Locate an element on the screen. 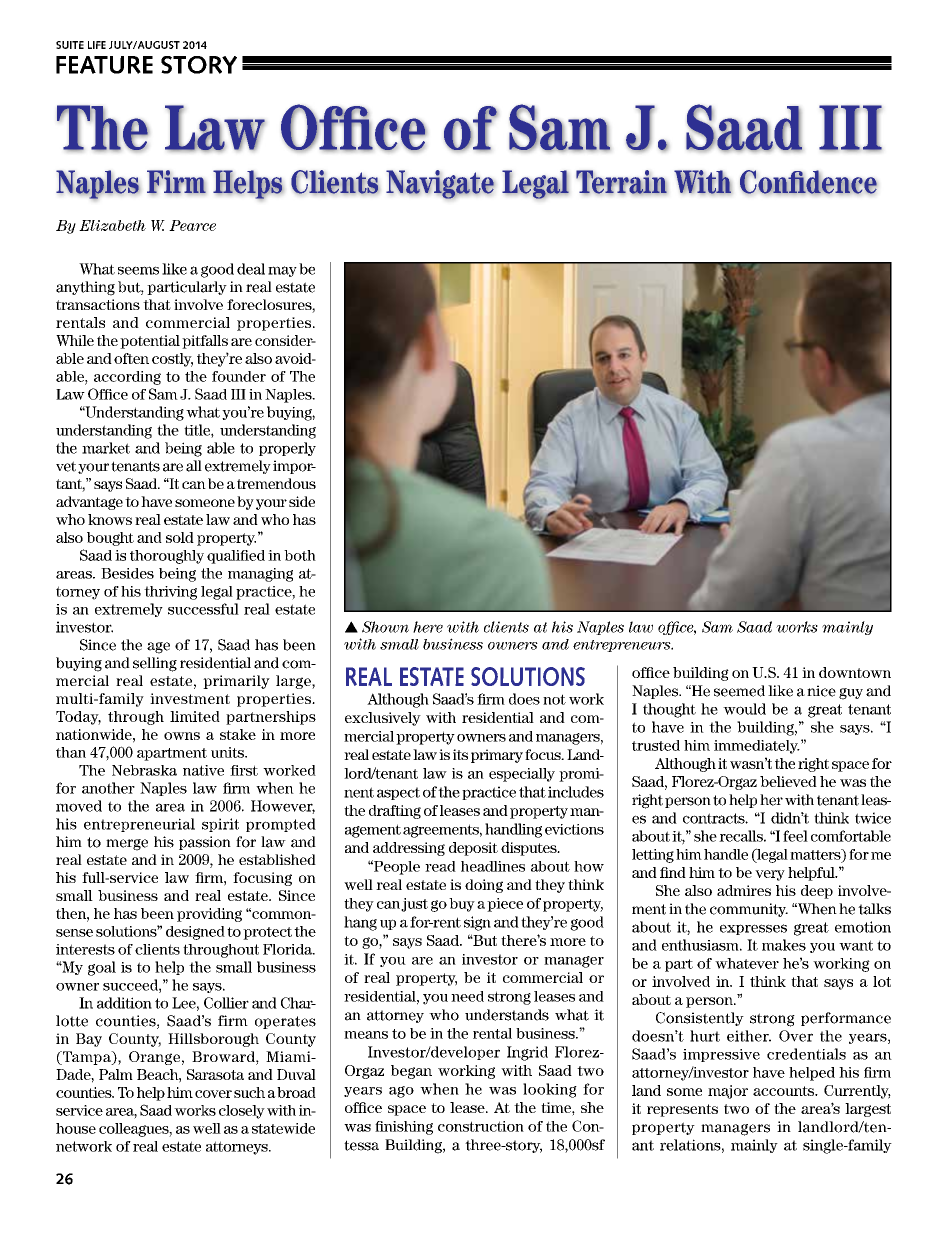 The image size is (952, 1233). Navigate is located at coordinates (440, 184).
